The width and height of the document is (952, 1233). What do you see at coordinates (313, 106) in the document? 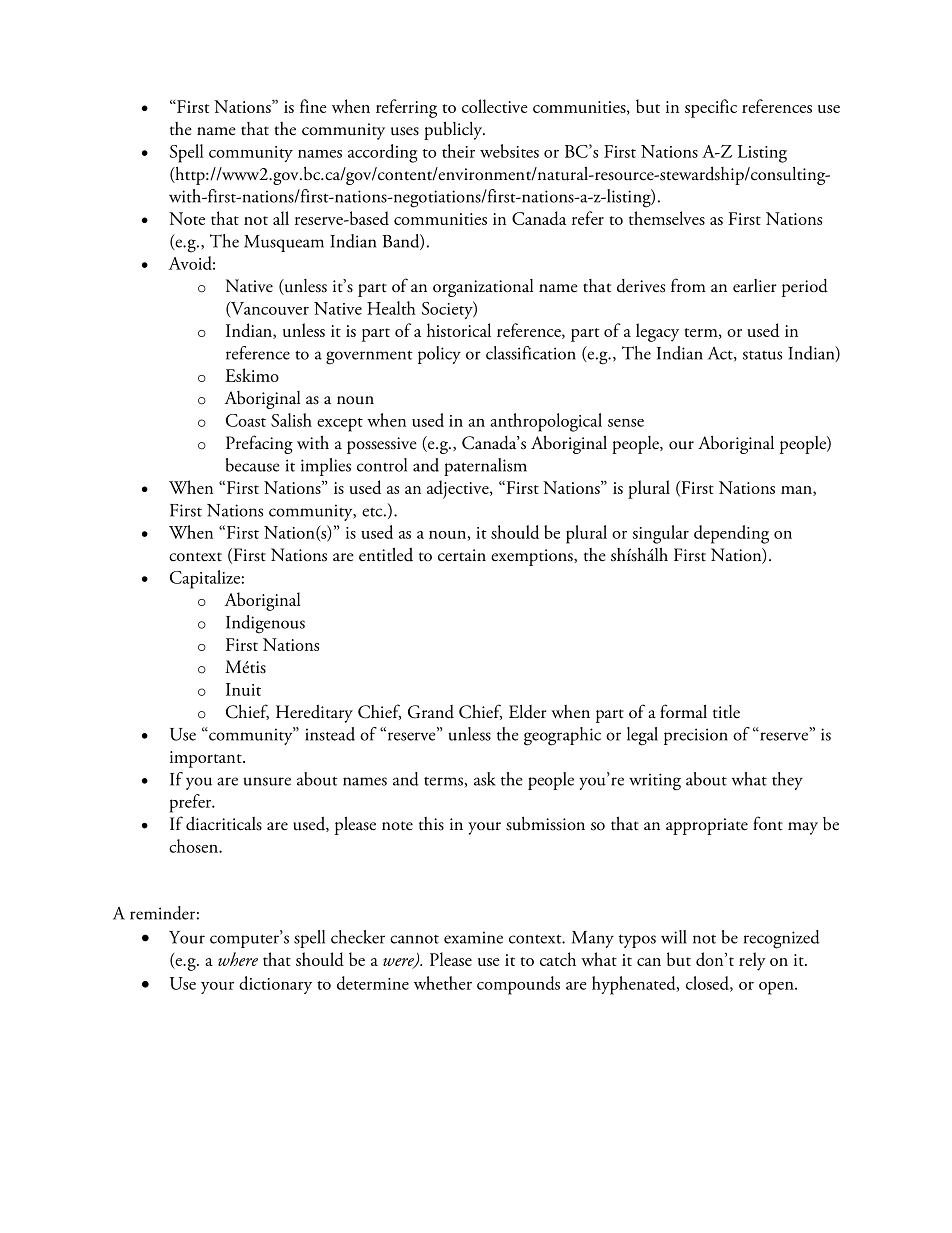
I see `fine` at bounding box center [313, 106].
